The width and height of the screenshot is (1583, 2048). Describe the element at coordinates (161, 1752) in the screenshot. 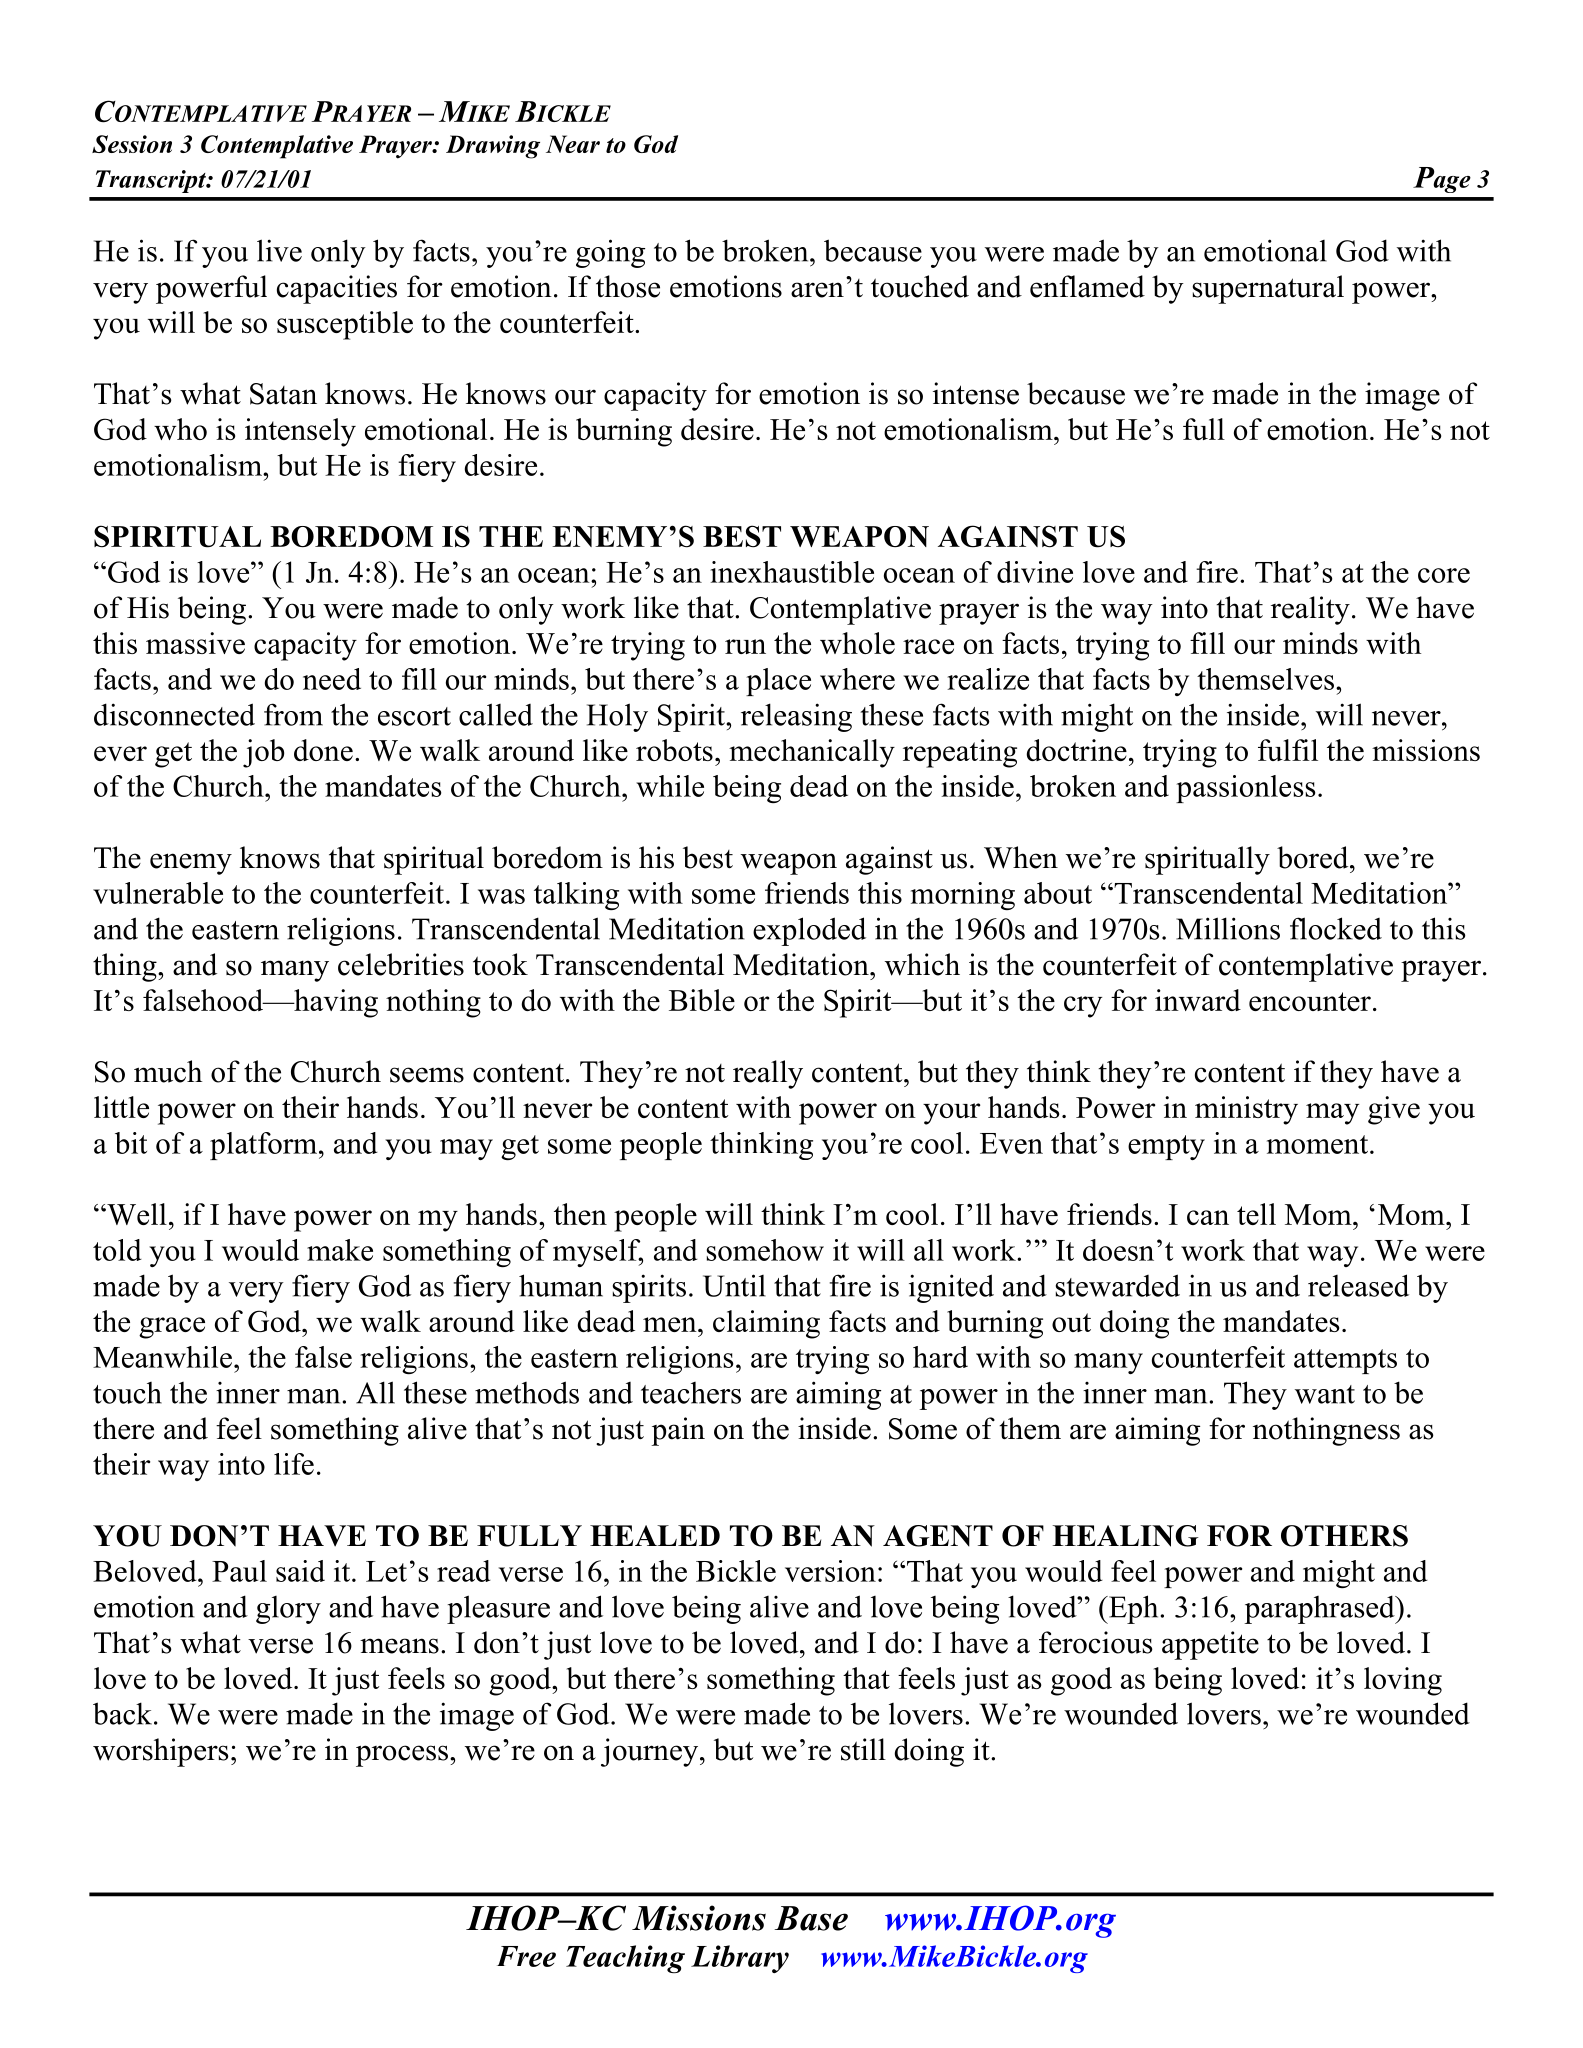

I see `worshipers` at that location.
